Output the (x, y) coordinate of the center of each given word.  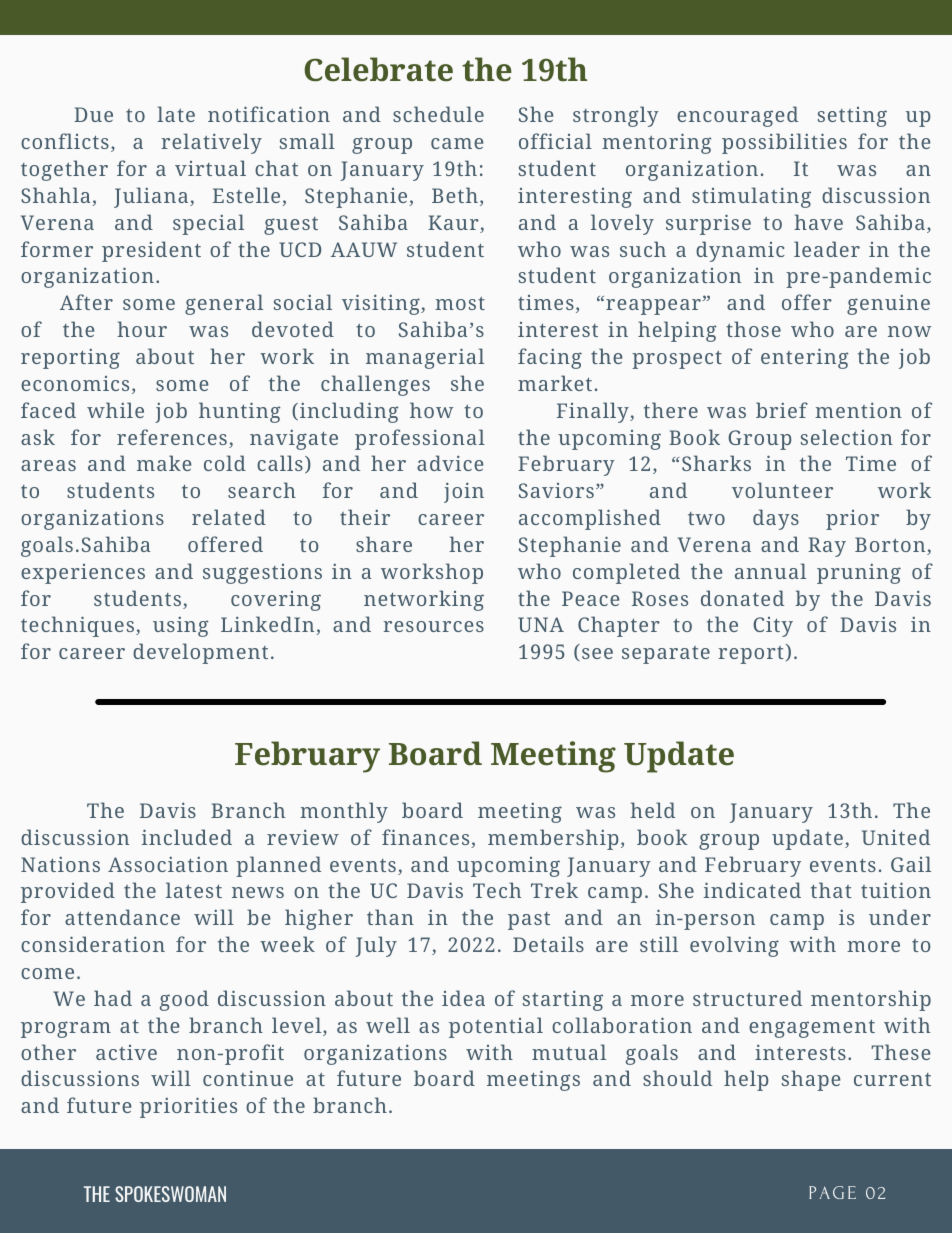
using (181, 626)
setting (852, 117)
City (773, 627)
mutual (569, 1052)
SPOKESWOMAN (170, 1194)
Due (93, 114)
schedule (438, 114)
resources (434, 626)
